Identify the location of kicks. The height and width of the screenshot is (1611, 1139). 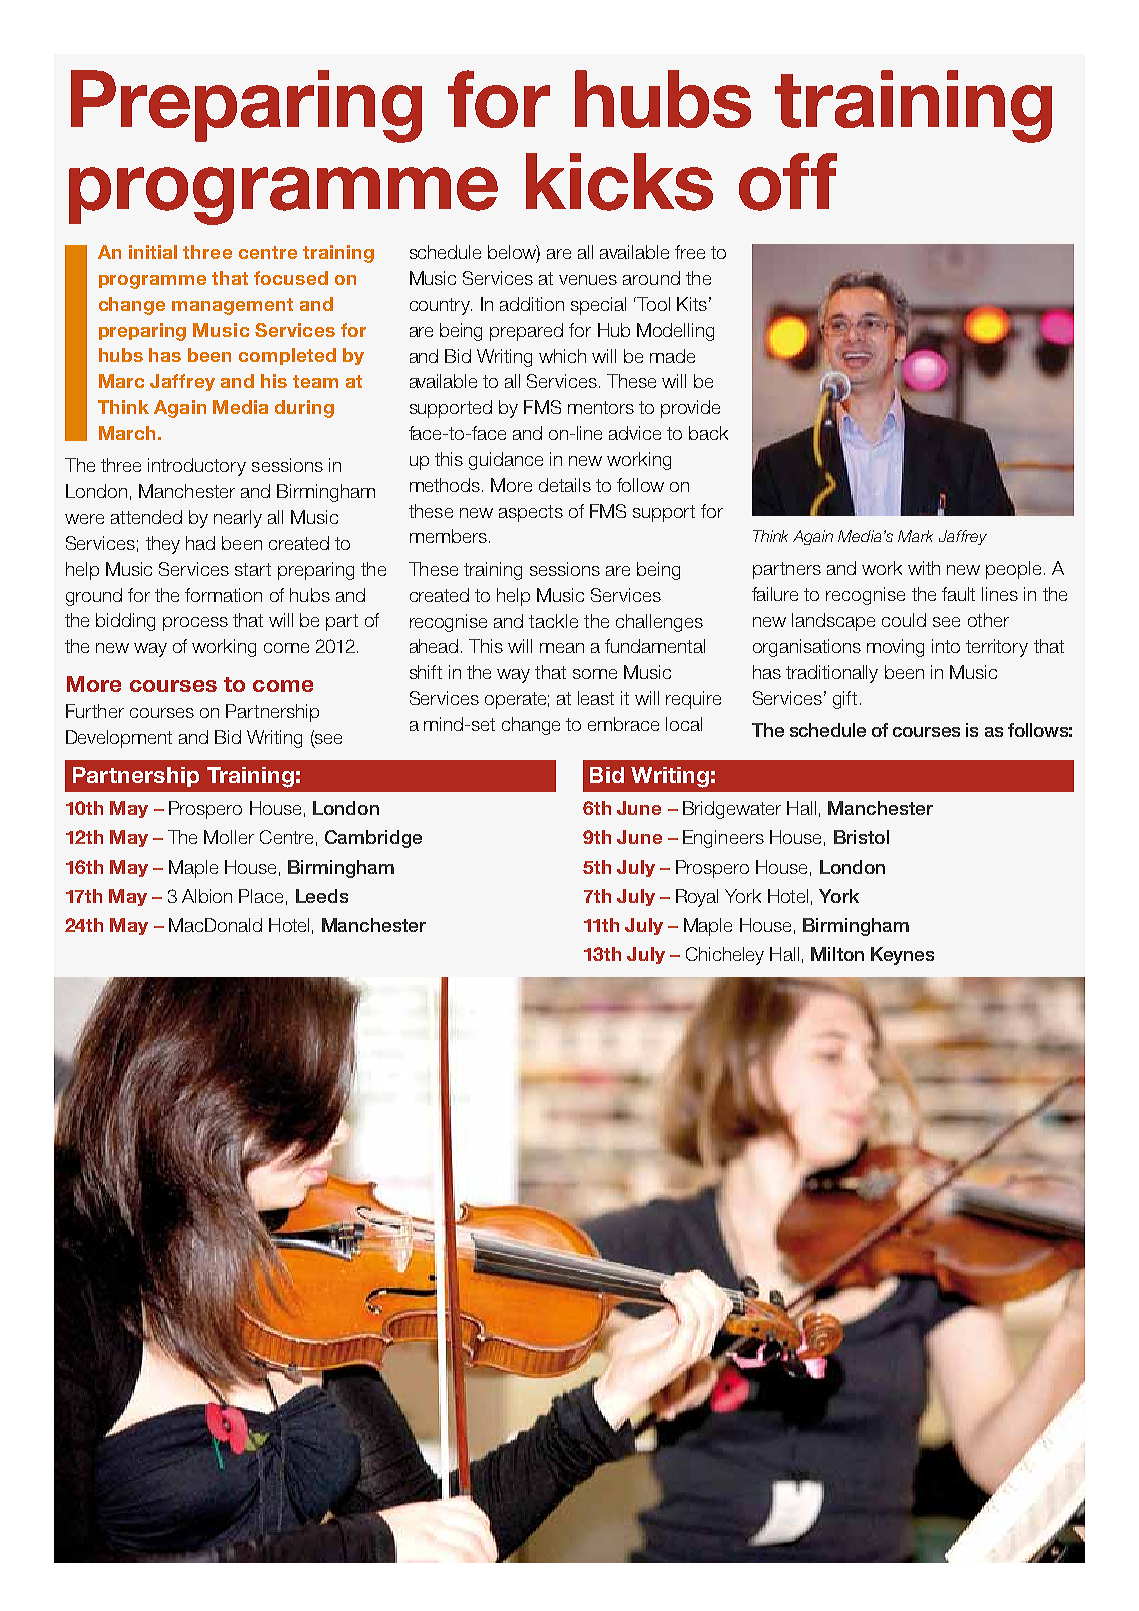
(619, 182).
